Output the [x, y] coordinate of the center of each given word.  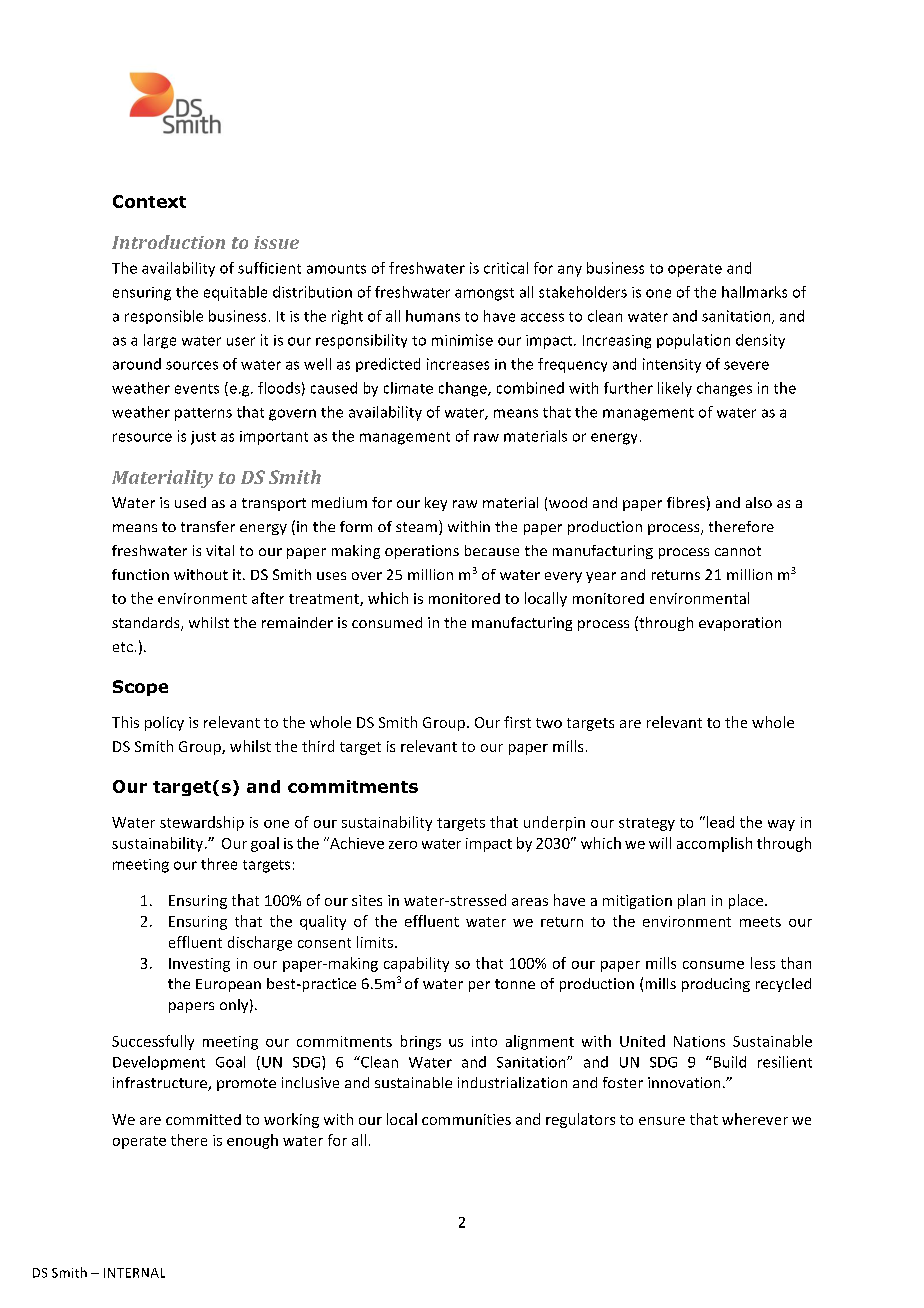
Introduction [168, 242]
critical [506, 268]
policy [164, 723]
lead [719, 822]
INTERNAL [134, 1273]
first [517, 722]
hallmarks [754, 292]
